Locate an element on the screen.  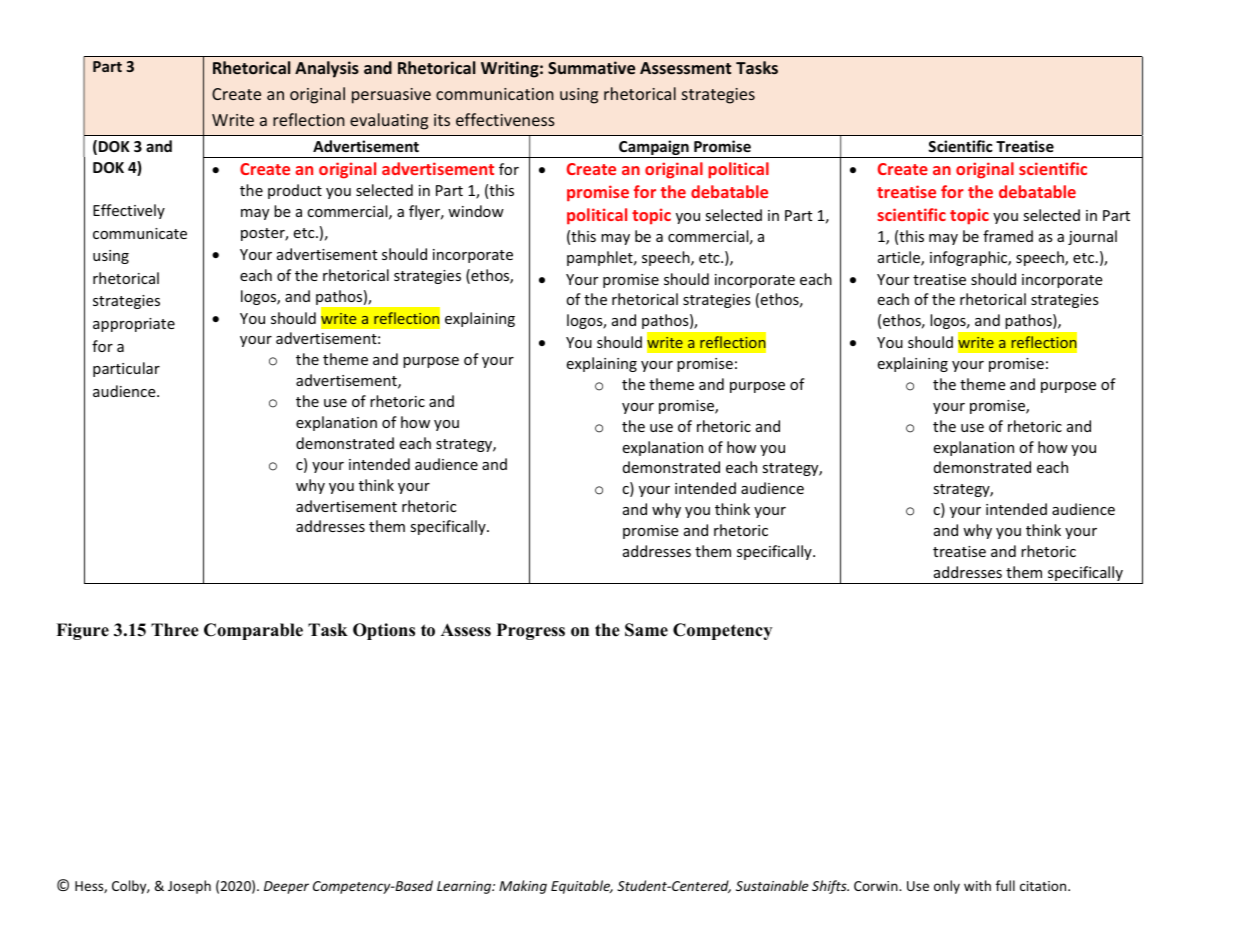
Analysis is located at coordinates (327, 69).
